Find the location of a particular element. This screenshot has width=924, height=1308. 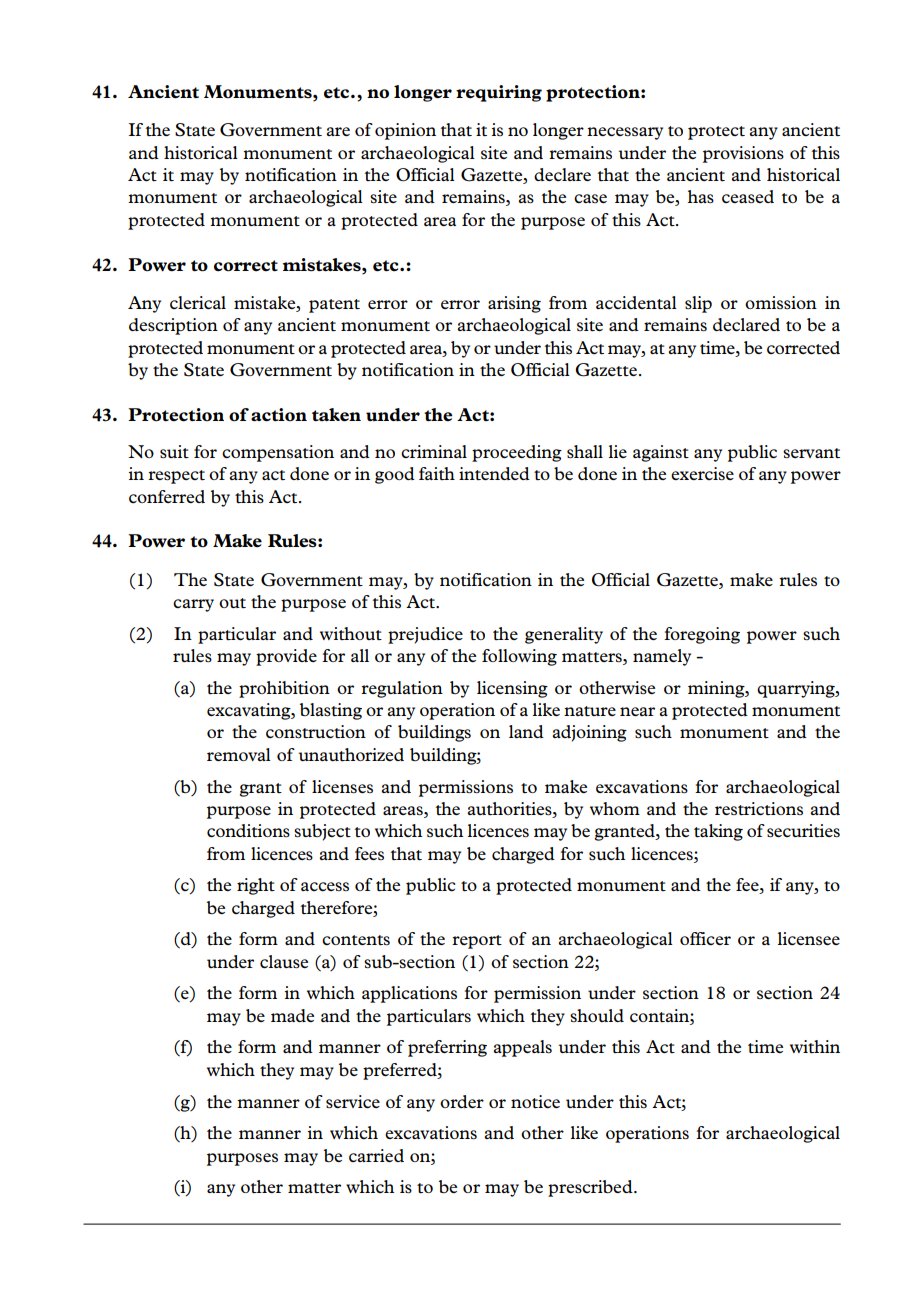

opinion is located at coordinates (405, 131).
